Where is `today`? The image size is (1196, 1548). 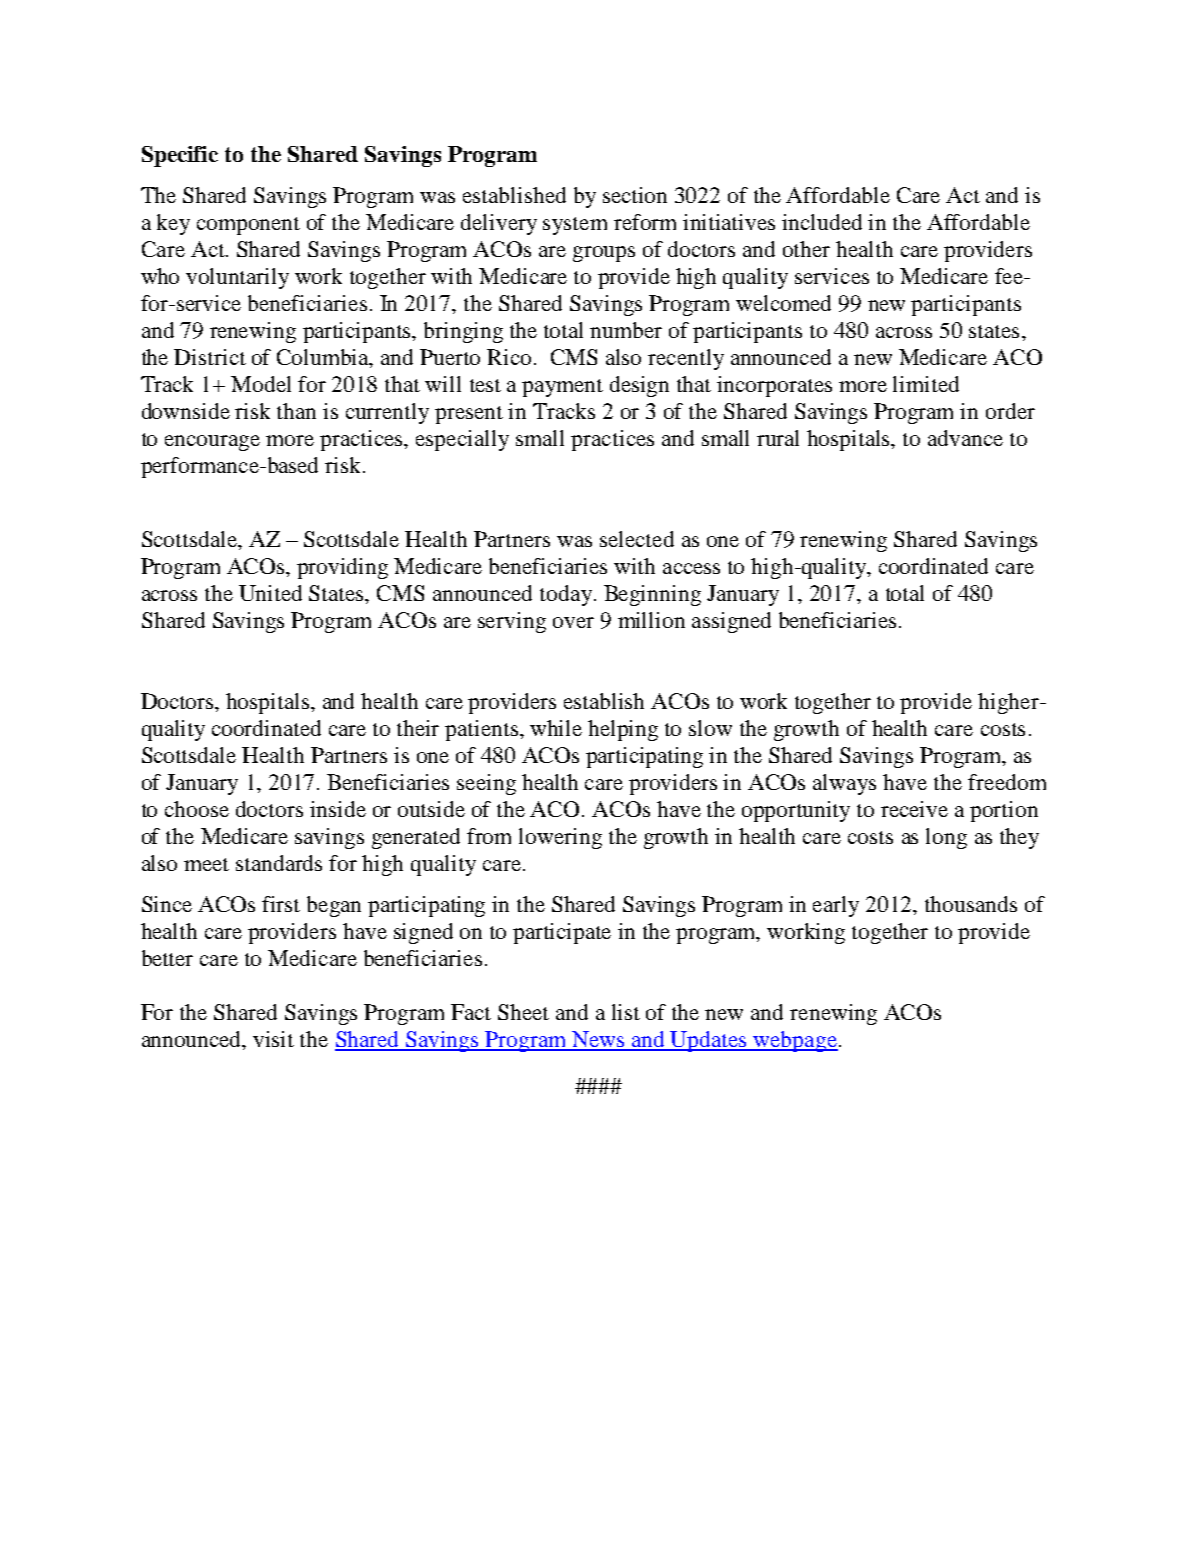 today is located at coordinates (566, 595).
